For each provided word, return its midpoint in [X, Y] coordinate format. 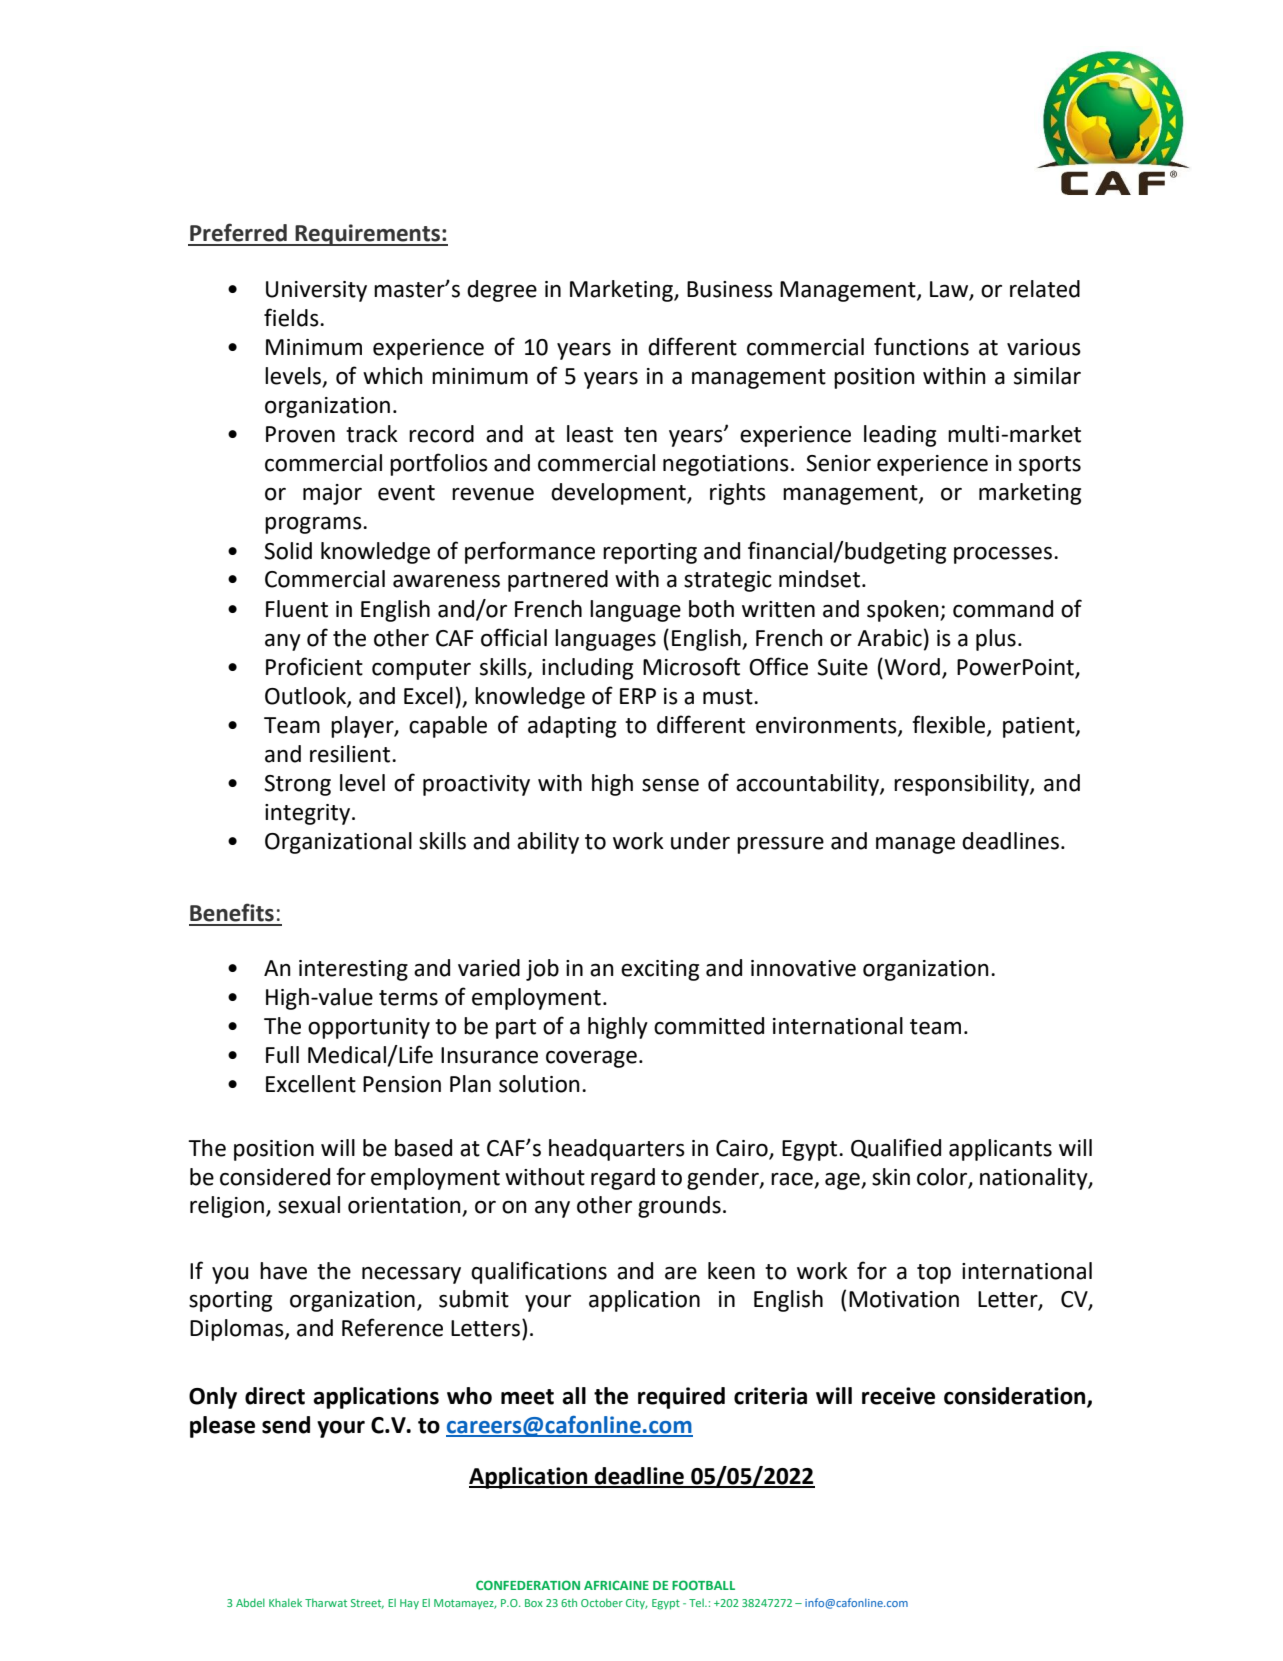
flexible [950, 725]
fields [292, 317]
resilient [351, 754]
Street [367, 1604]
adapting [572, 727]
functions [921, 346]
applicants [1000, 1150]
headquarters [617, 1150]
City [637, 1604]
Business [730, 289]
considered [275, 1177]
